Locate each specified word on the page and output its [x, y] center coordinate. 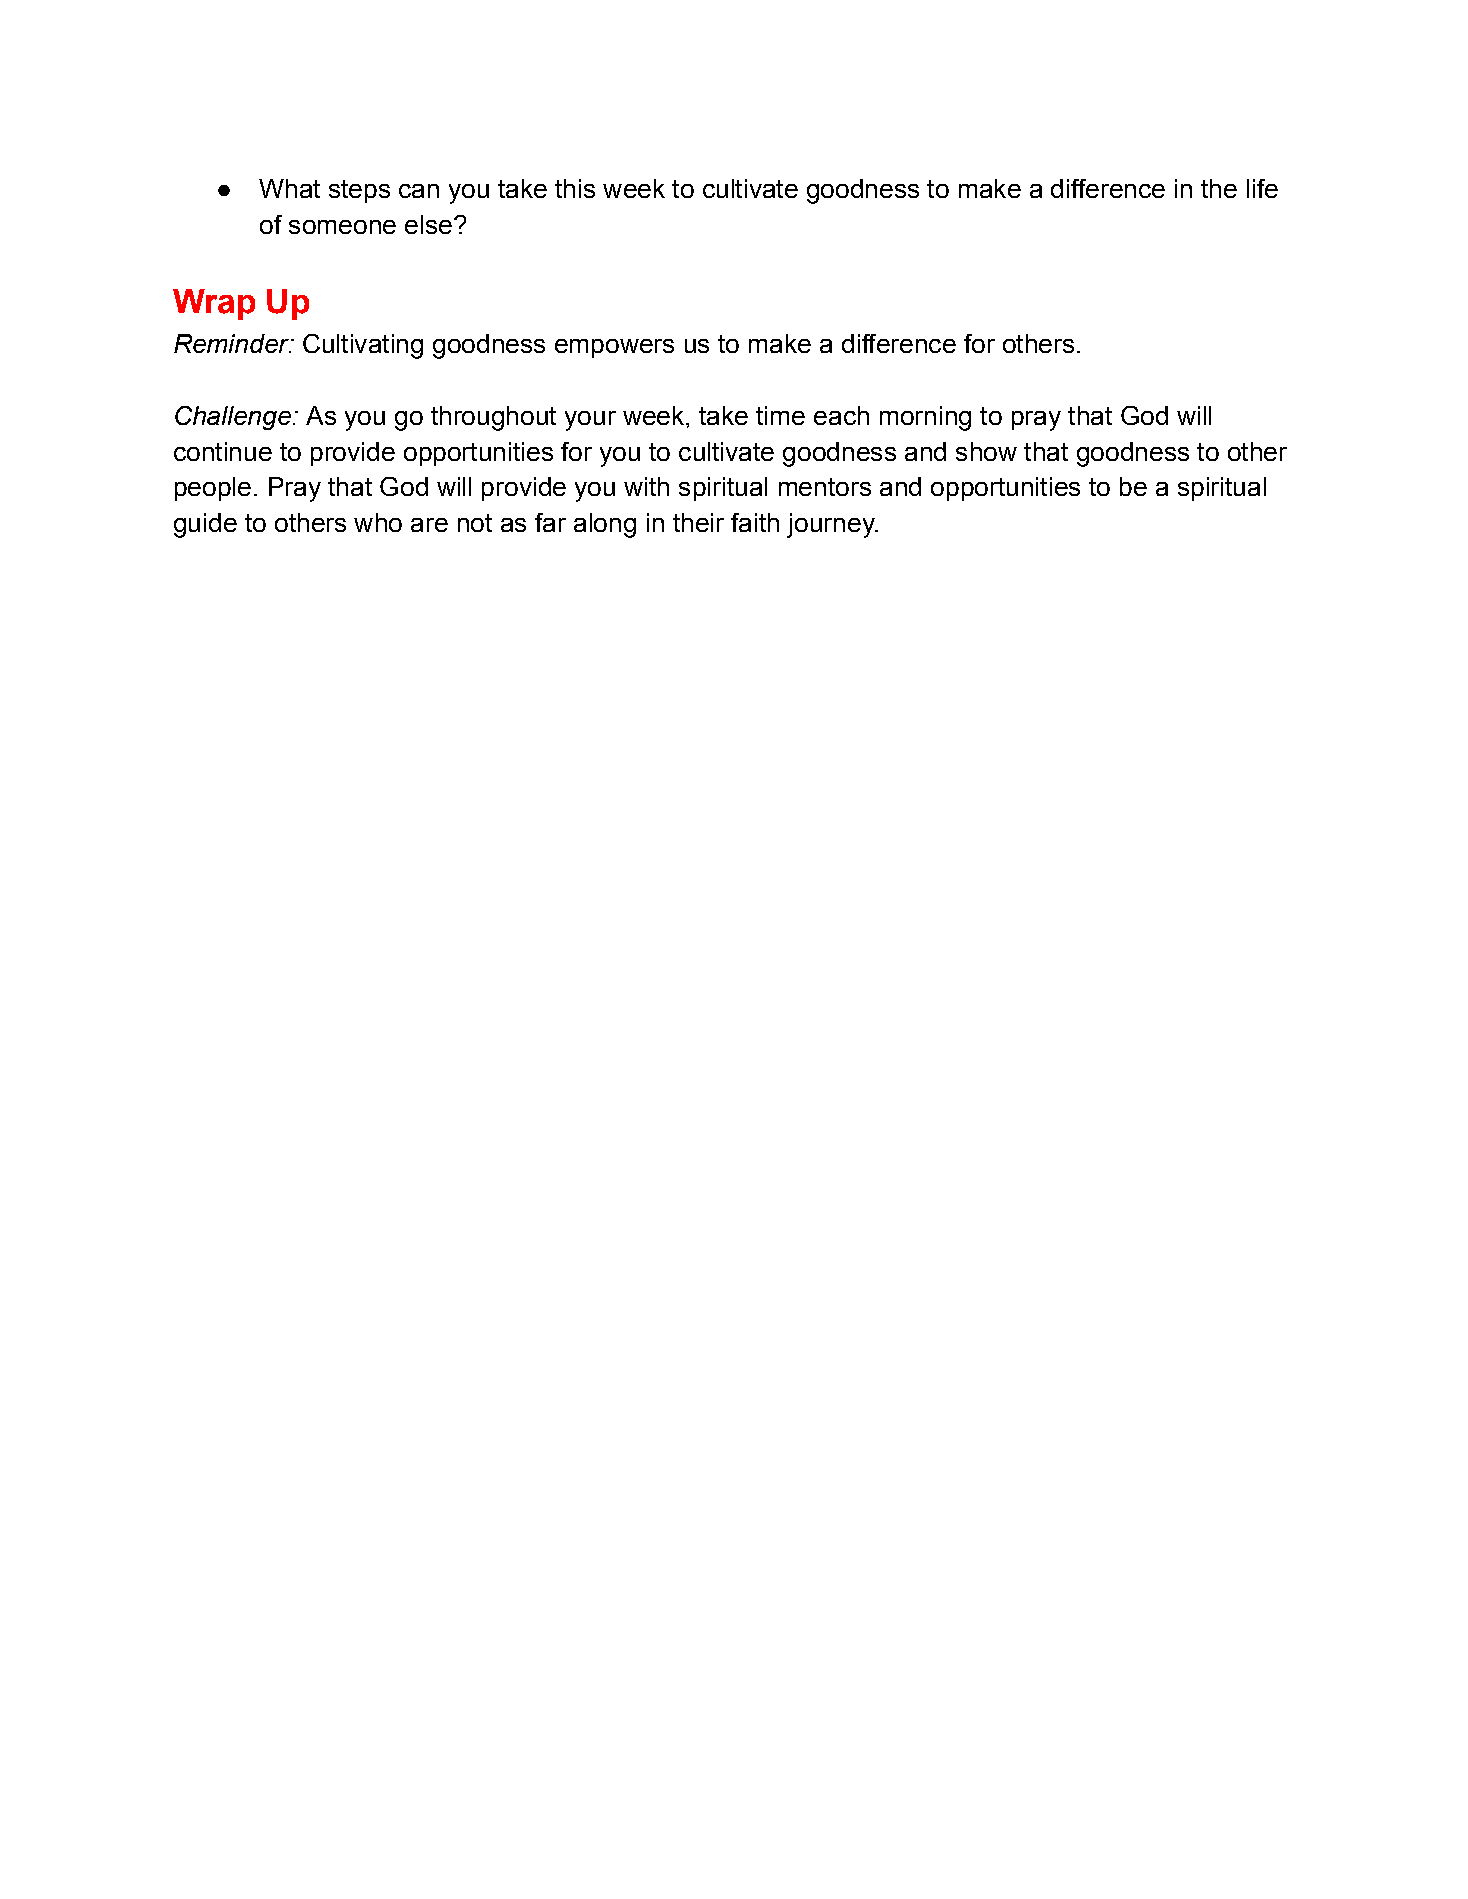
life [1262, 188]
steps [359, 191]
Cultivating [363, 346]
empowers [614, 348]
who [378, 522]
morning [925, 418]
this [575, 188]
